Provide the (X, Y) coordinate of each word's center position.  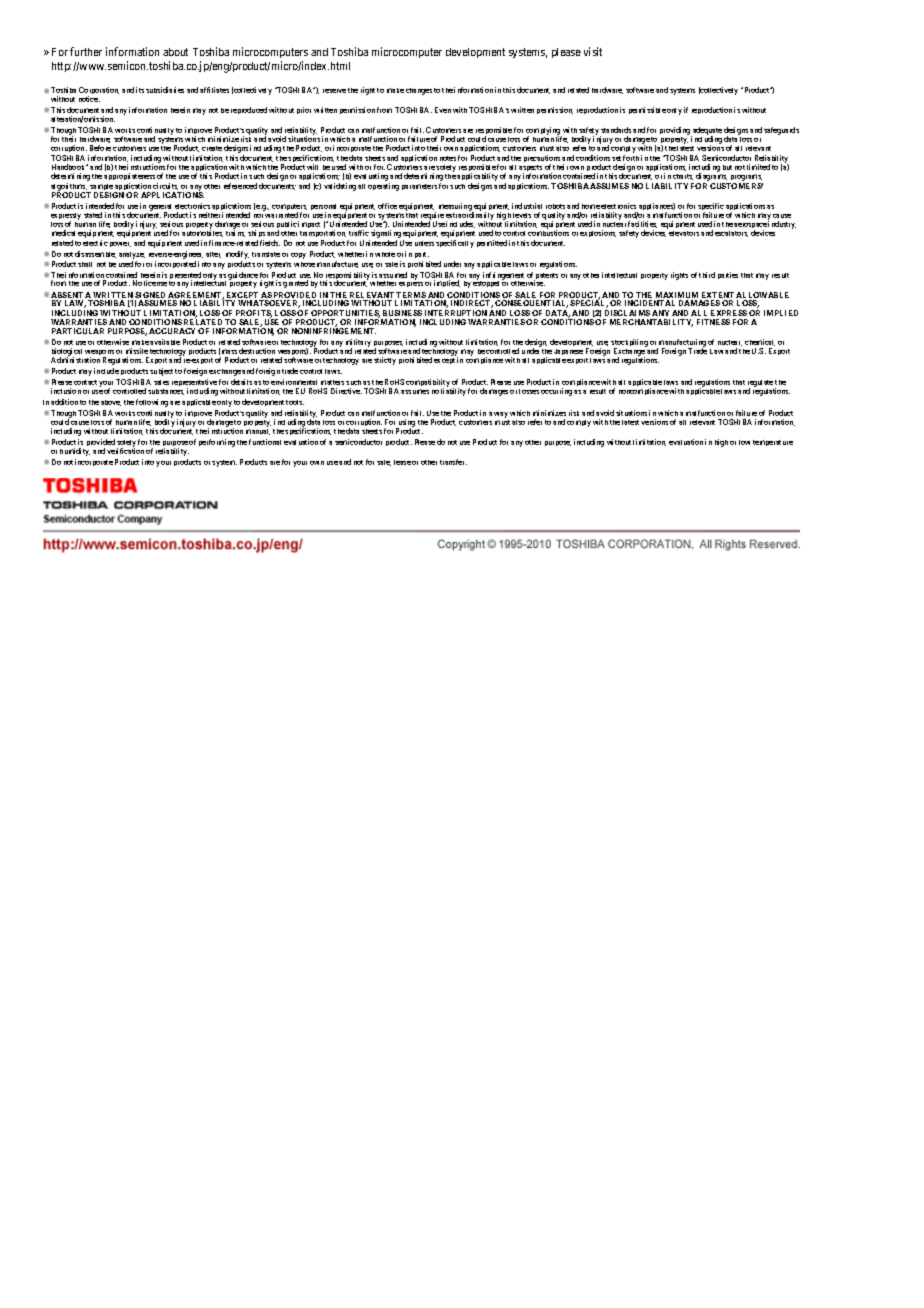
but (727, 167)
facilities (642, 224)
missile (137, 351)
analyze (132, 255)
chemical (760, 342)
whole (385, 254)
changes (419, 91)
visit (593, 51)
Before (100, 148)
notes (448, 158)
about (175, 52)
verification (125, 451)
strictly (385, 361)
